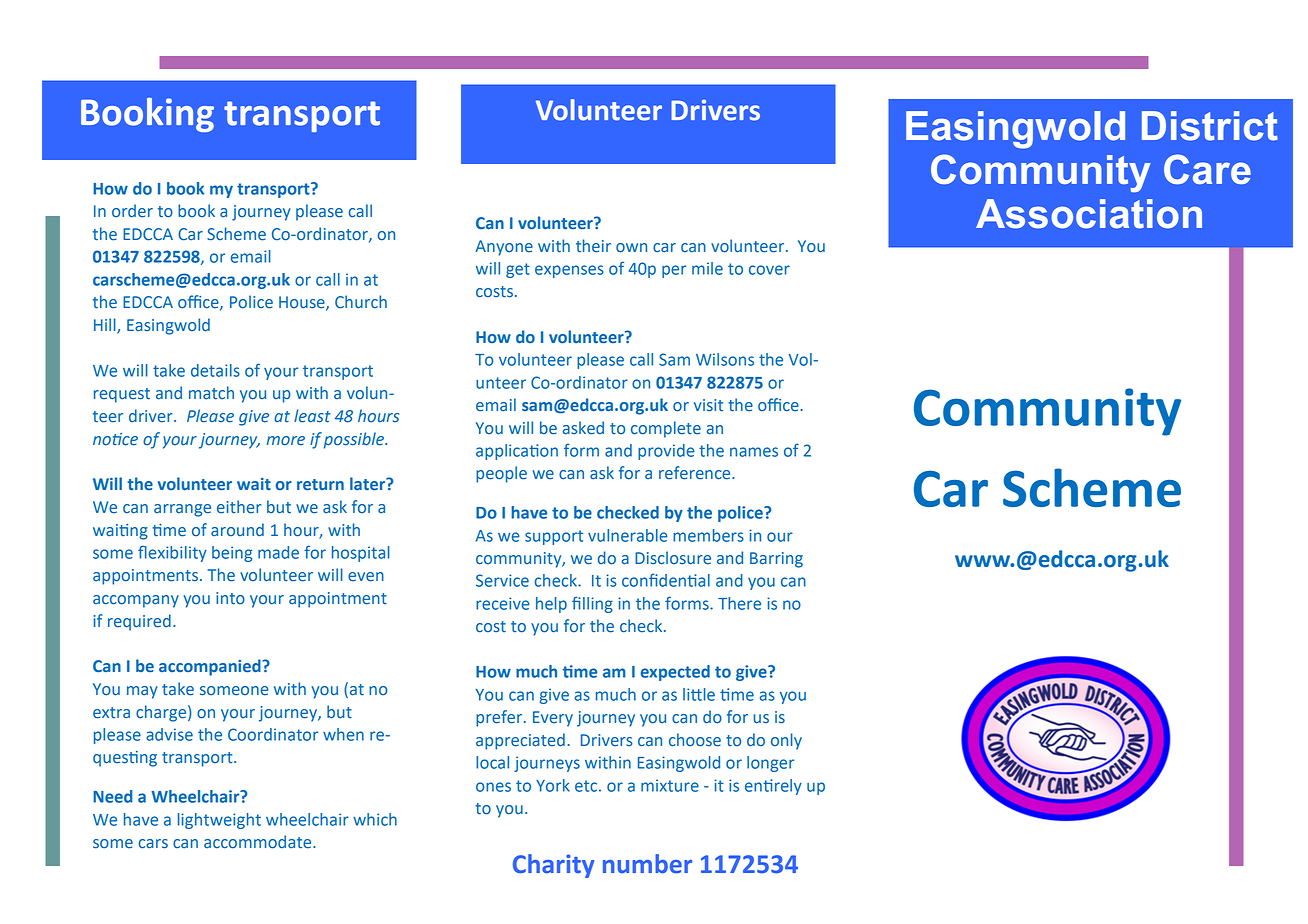 The image size is (1308, 924). What do you see at coordinates (773, 787) in the page?
I see `entirely` at bounding box center [773, 787].
